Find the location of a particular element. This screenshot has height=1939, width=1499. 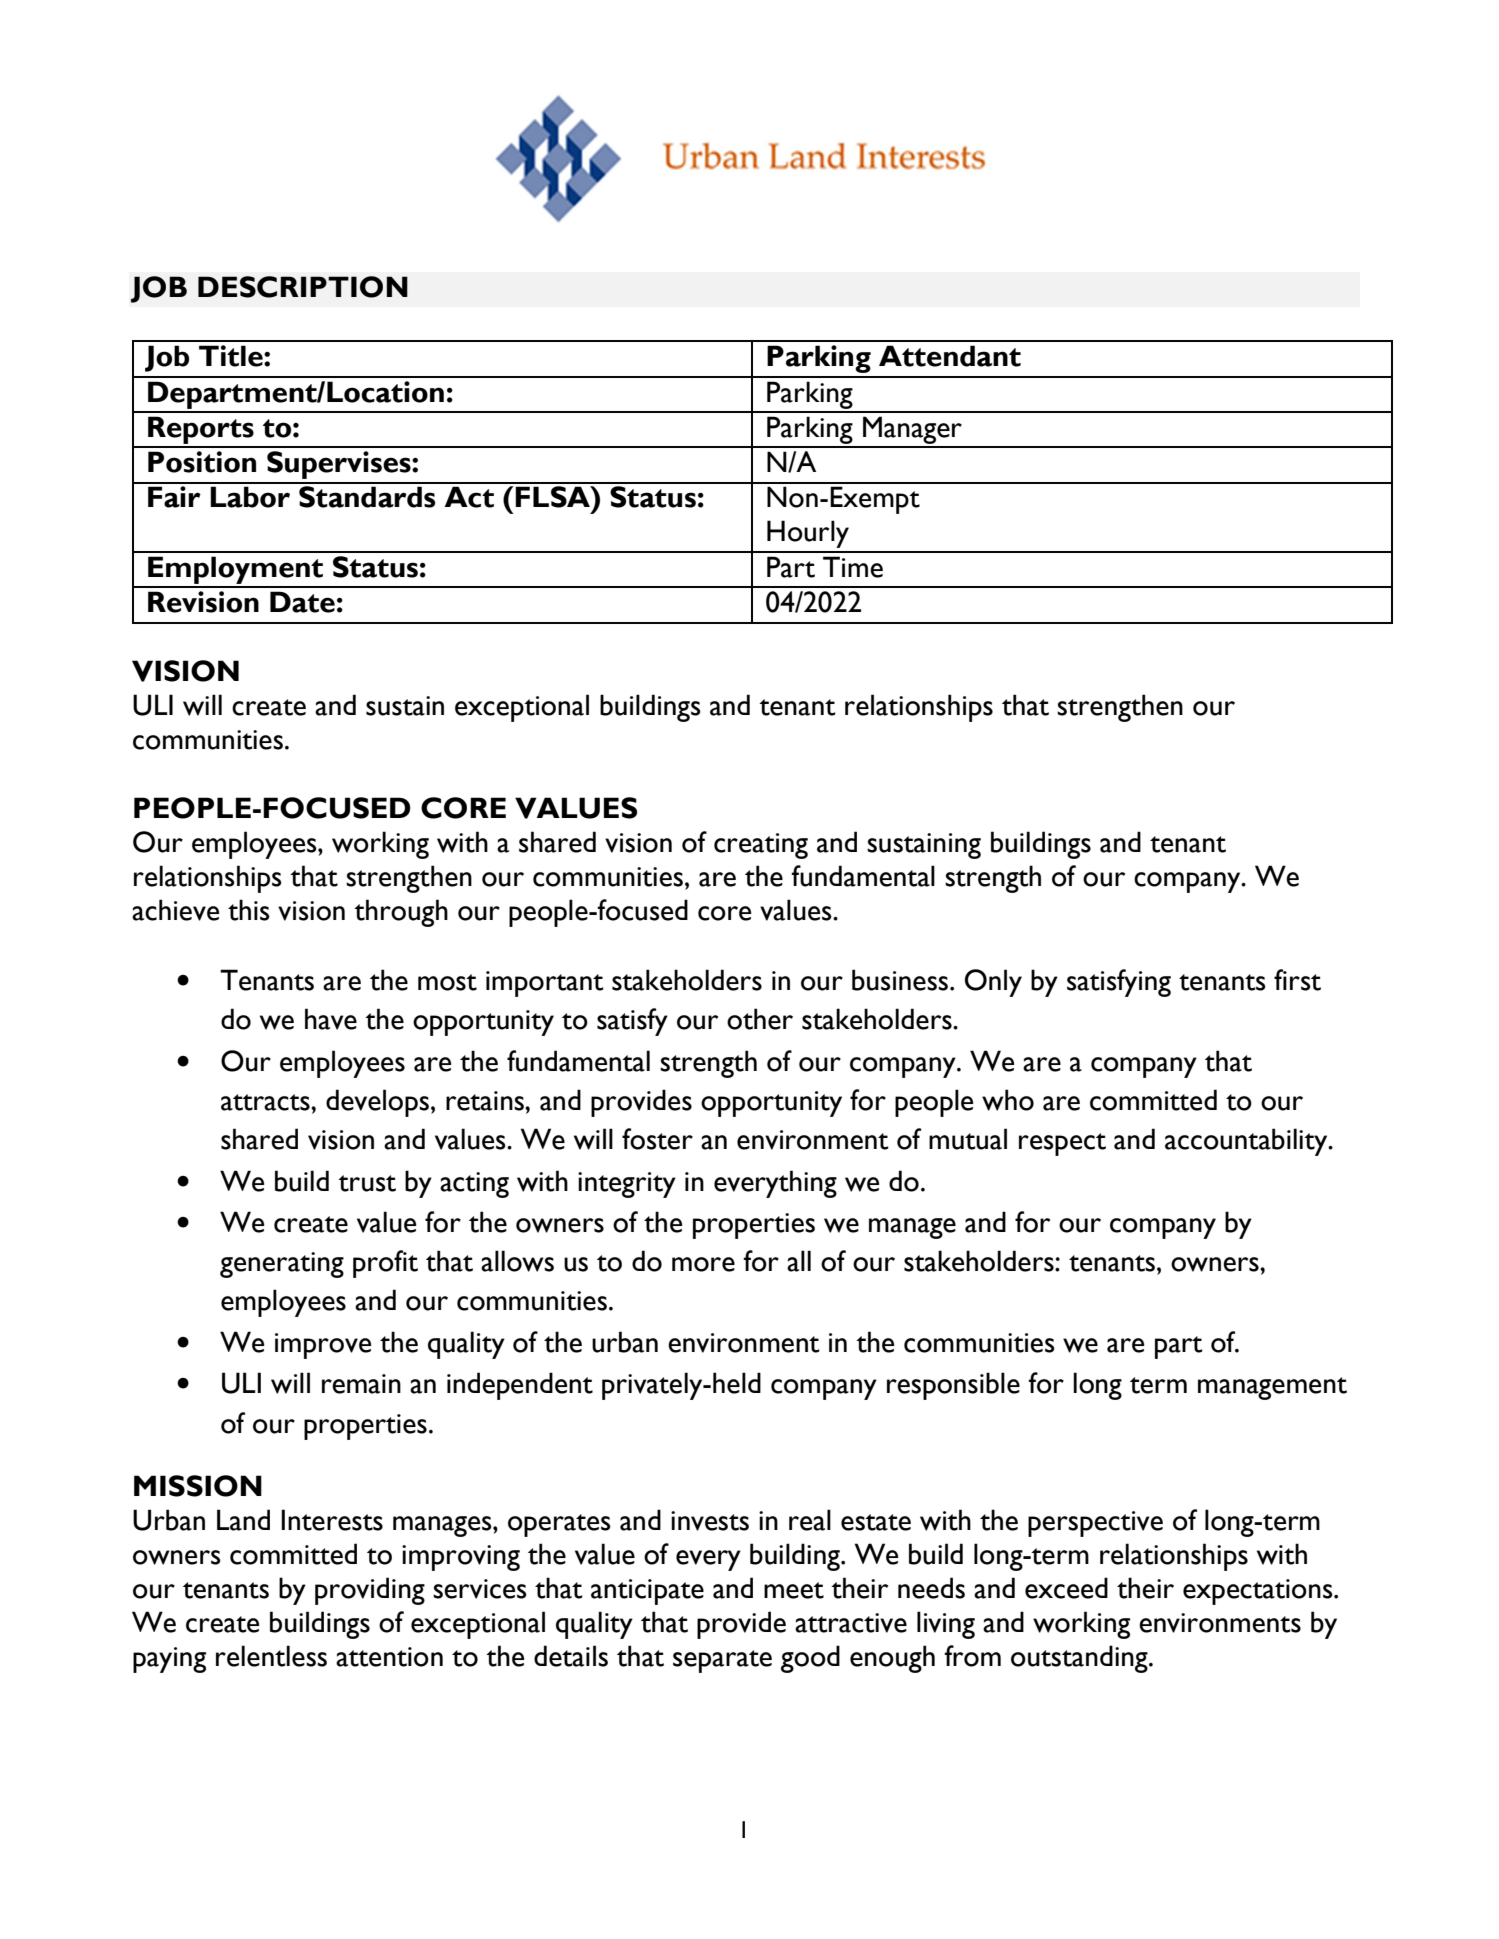

Time is located at coordinates (853, 567).
